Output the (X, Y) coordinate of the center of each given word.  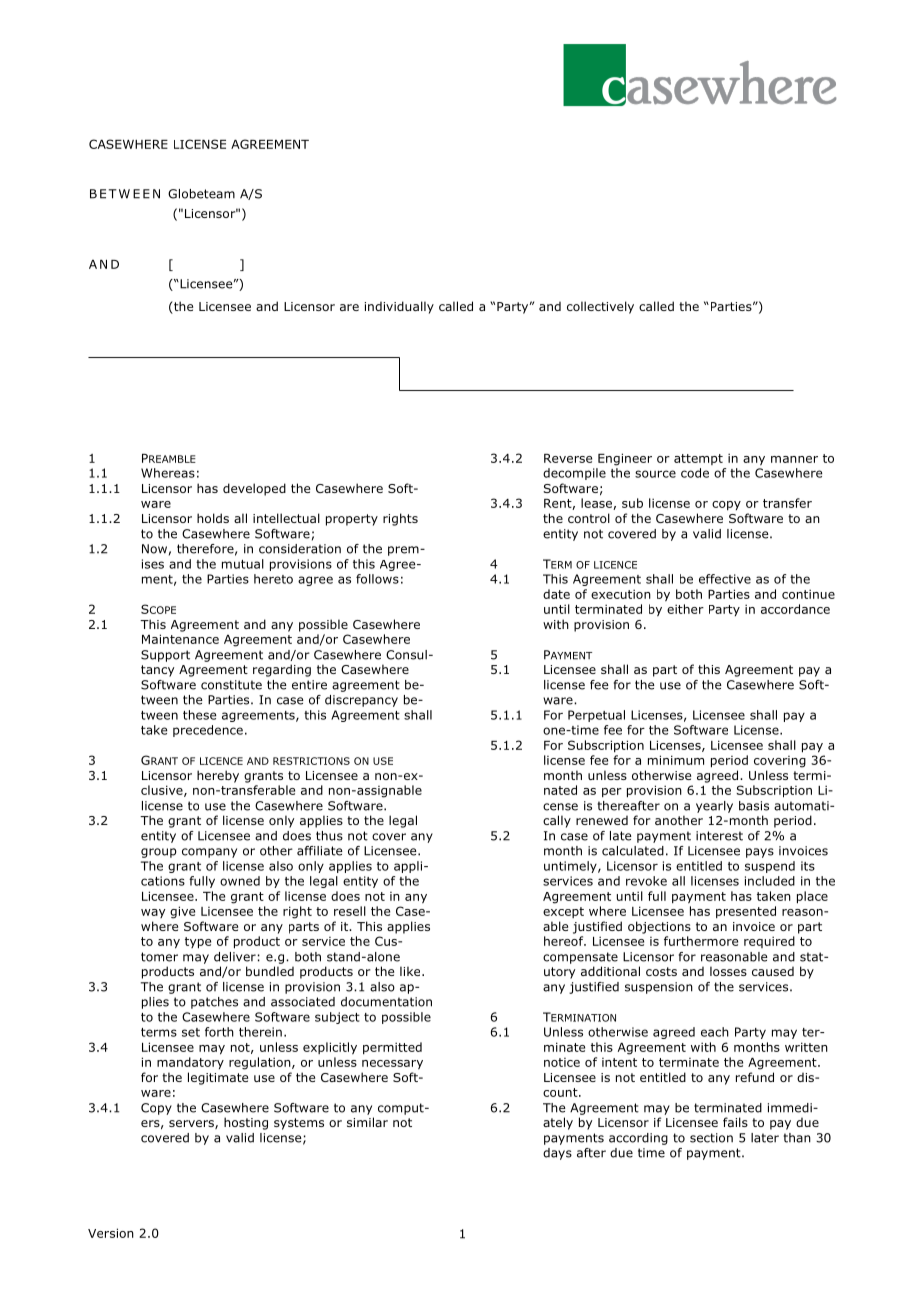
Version (111, 1233)
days (557, 1154)
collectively (600, 307)
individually (399, 307)
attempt (698, 459)
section (711, 1138)
